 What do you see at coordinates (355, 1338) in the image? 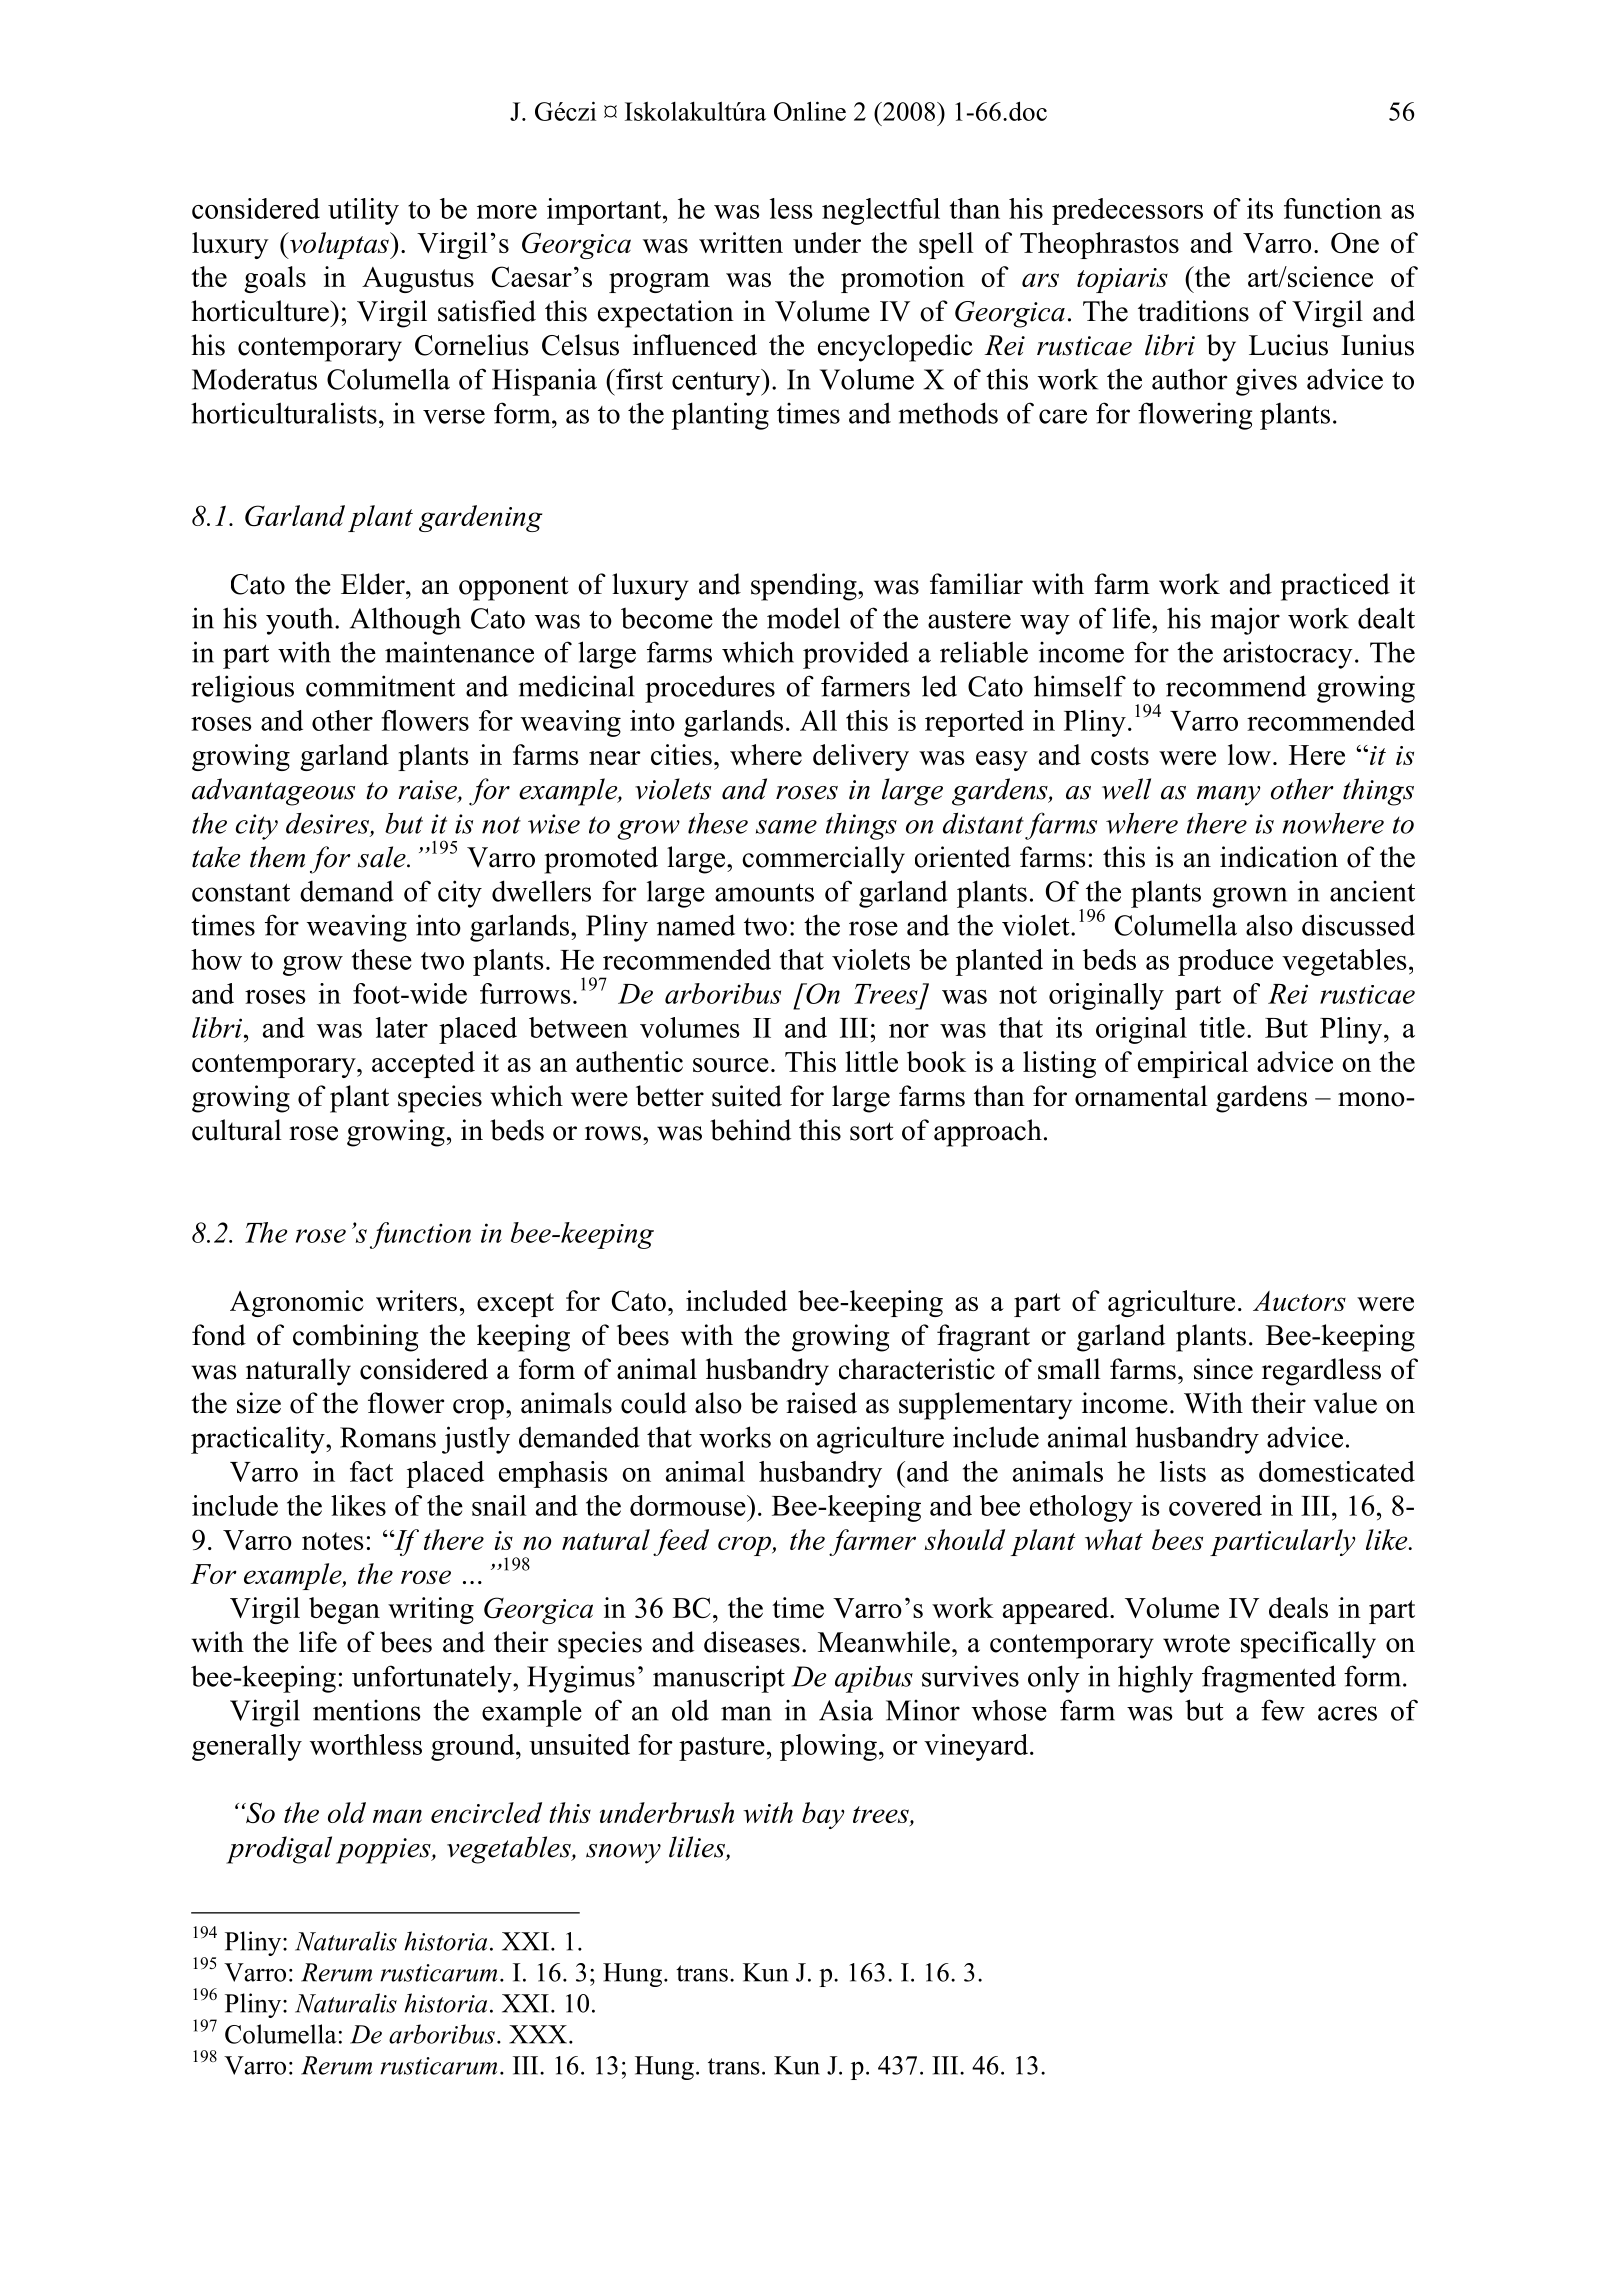
I see `combining` at bounding box center [355, 1338].
